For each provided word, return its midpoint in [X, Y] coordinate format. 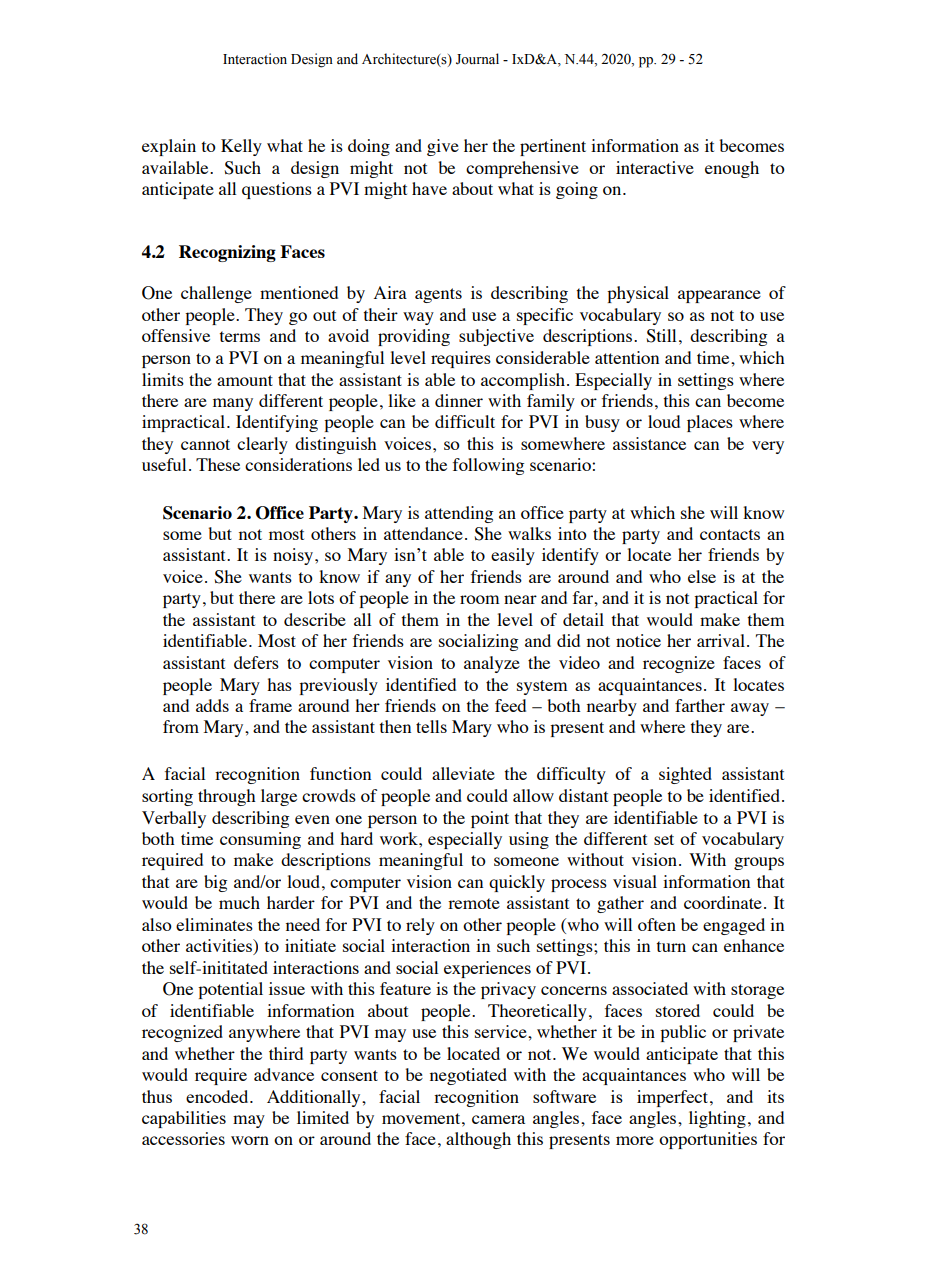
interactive [655, 167]
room [480, 599]
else [702, 576]
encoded [218, 1096]
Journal [477, 59]
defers [256, 662]
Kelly [241, 147]
